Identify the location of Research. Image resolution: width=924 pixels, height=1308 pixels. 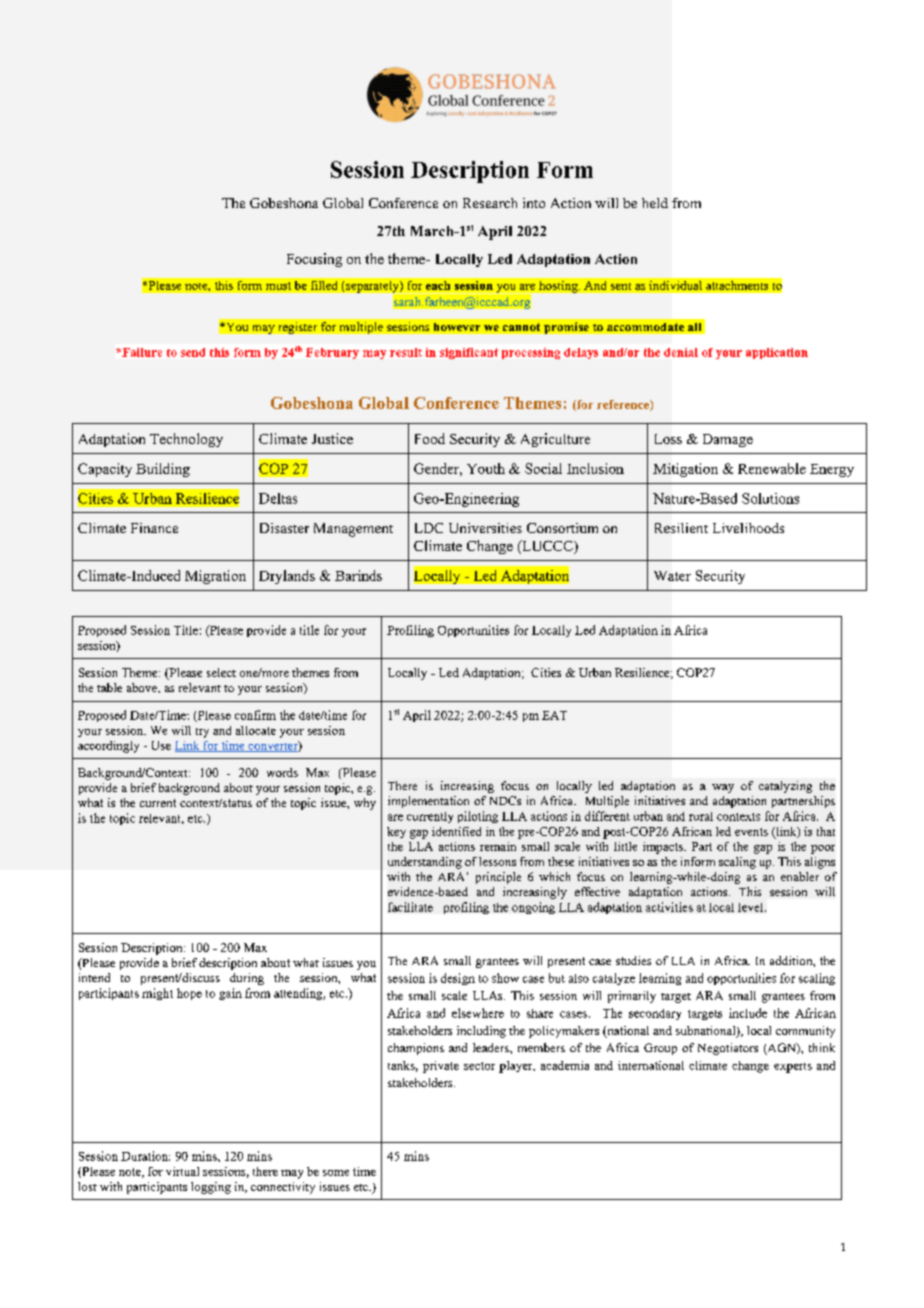
(490, 203).
